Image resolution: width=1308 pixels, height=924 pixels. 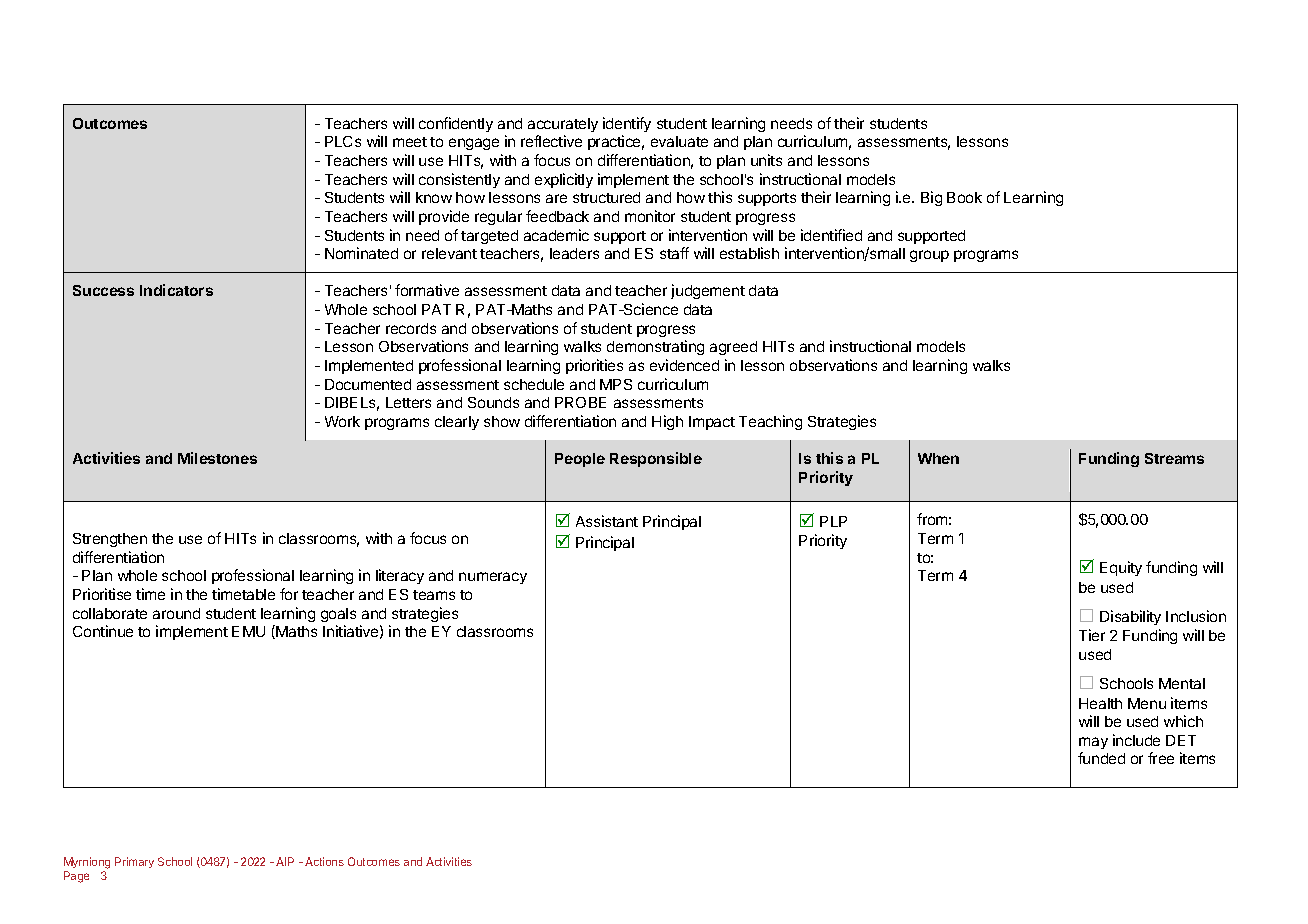 I want to click on Actions, so click(x=324, y=861).
